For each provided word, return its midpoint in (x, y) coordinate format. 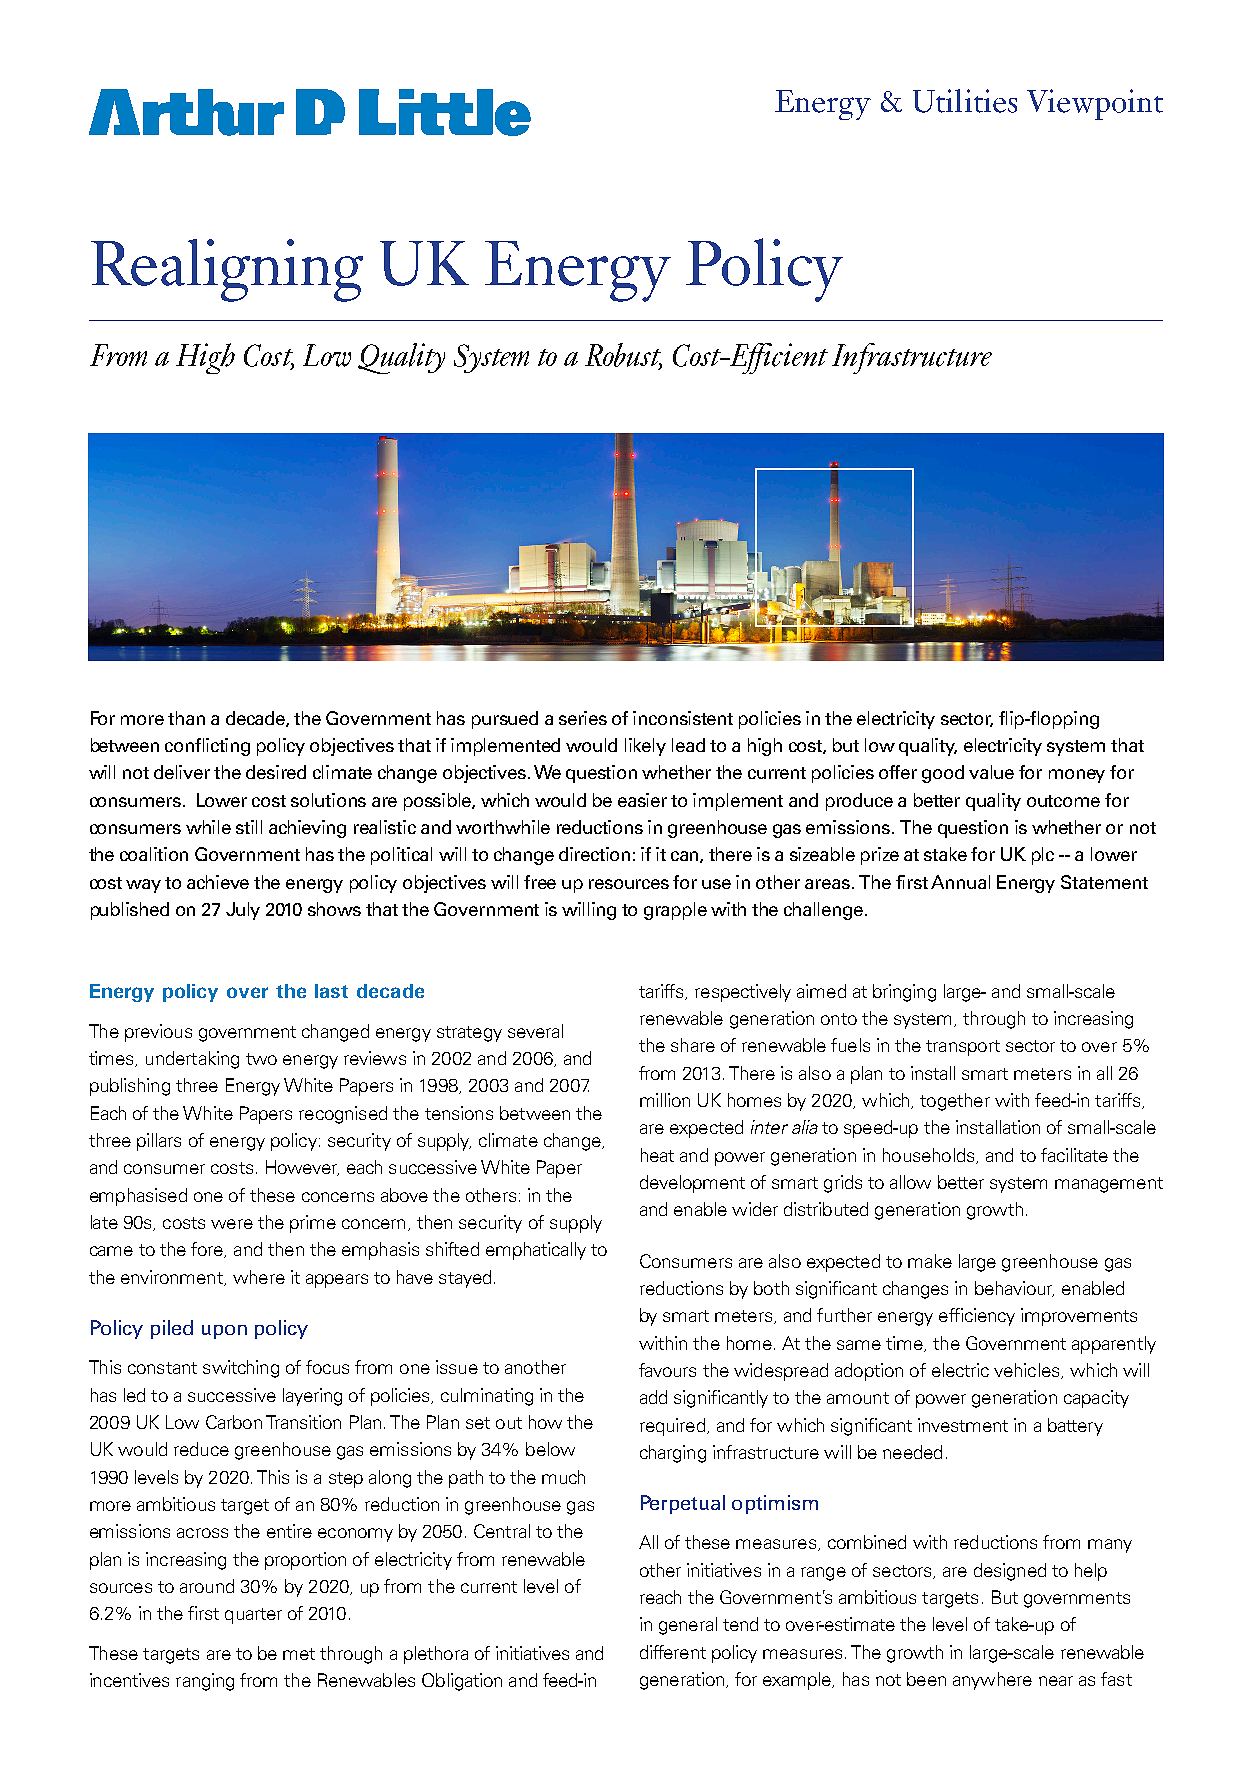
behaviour (1014, 1289)
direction (594, 854)
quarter (253, 1616)
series (583, 718)
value (991, 772)
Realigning (227, 270)
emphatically (536, 1251)
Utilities (965, 101)
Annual (960, 882)
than (186, 718)
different (673, 1652)
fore (208, 1250)
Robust (623, 356)
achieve (218, 882)
